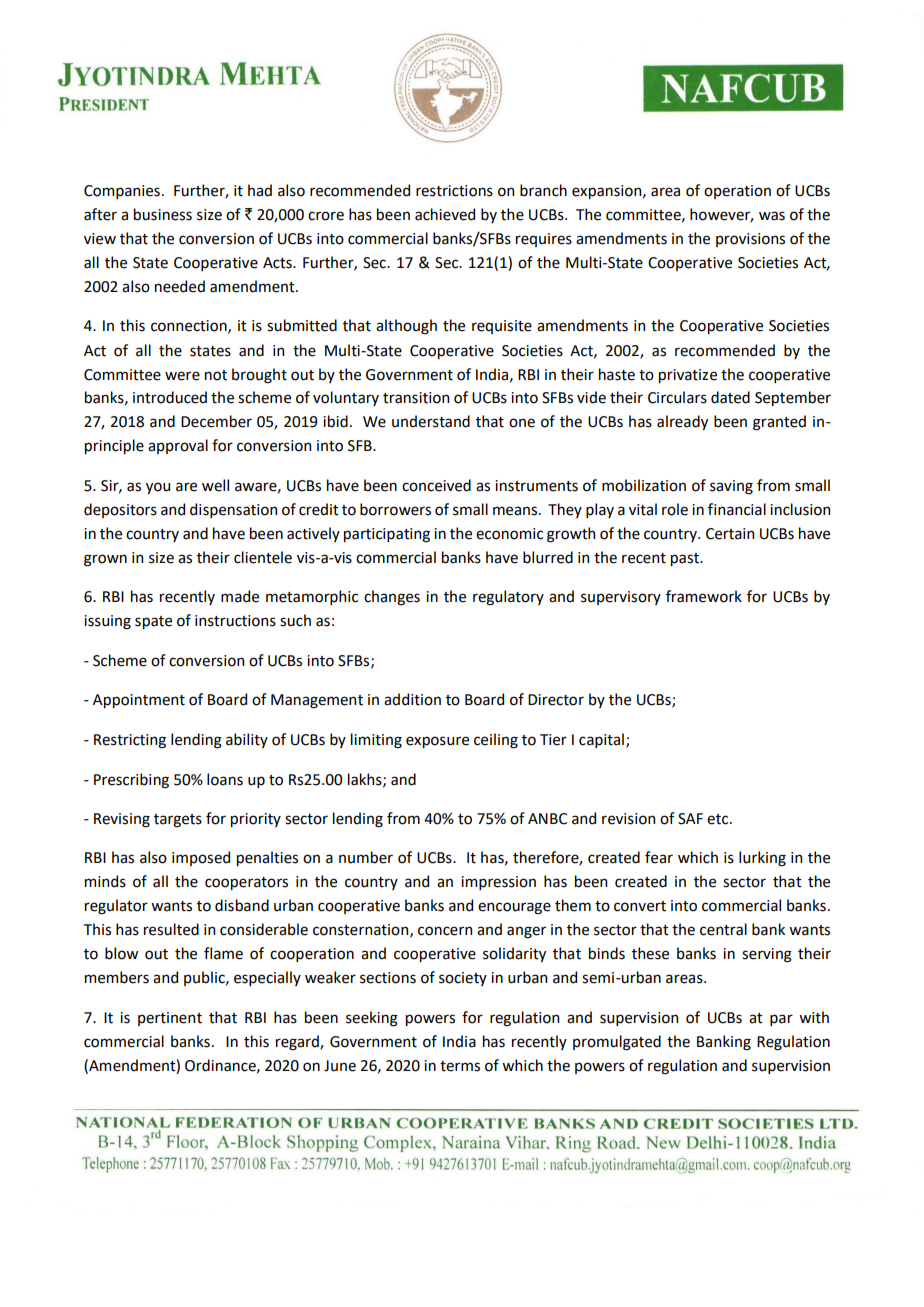 The height and width of the screenshot is (1307, 924). What do you see at coordinates (170, 1019) in the screenshot?
I see `pertinent` at bounding box center [170, 1019].
